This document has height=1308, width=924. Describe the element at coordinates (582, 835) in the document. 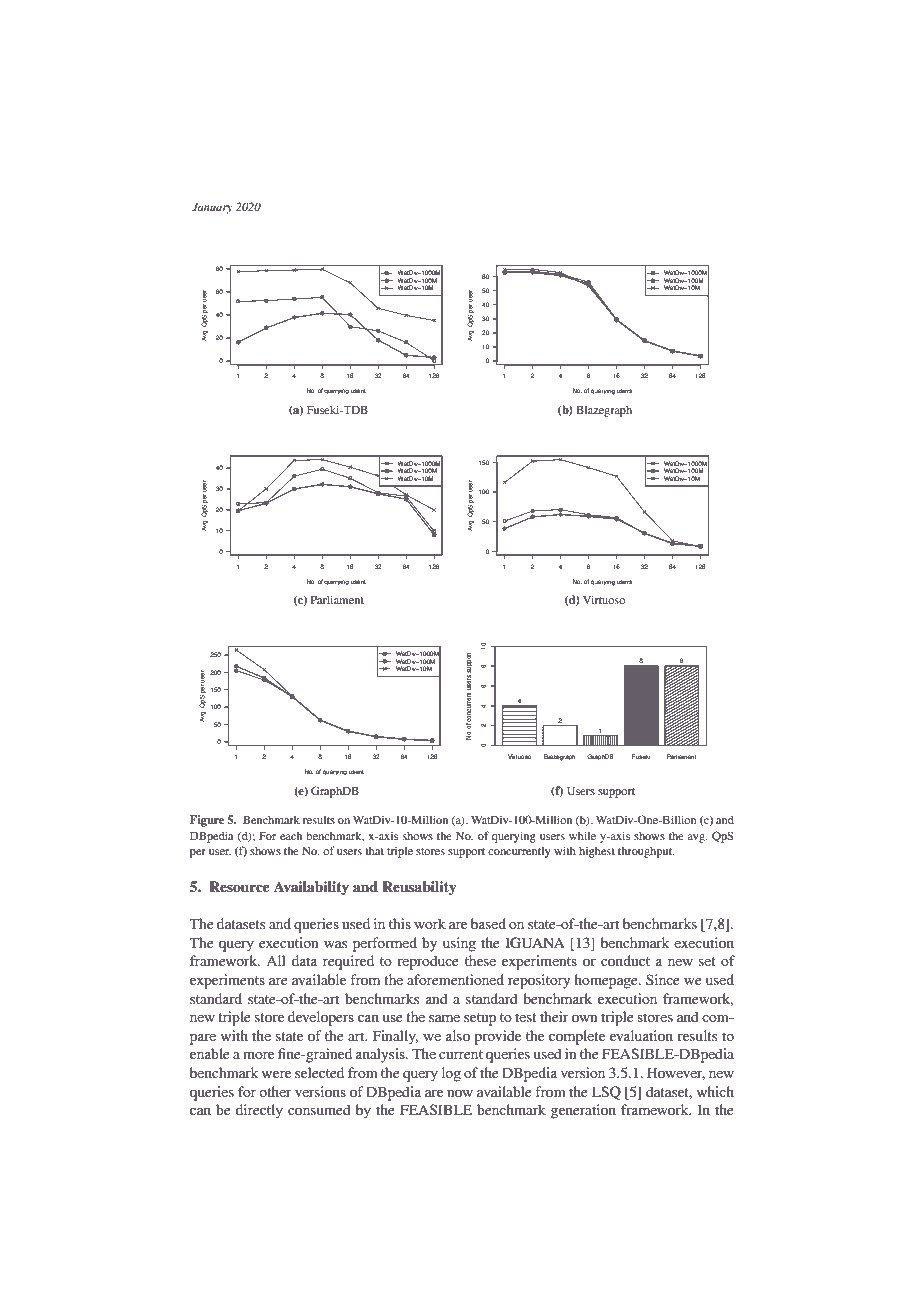

I see `while` at that location.
